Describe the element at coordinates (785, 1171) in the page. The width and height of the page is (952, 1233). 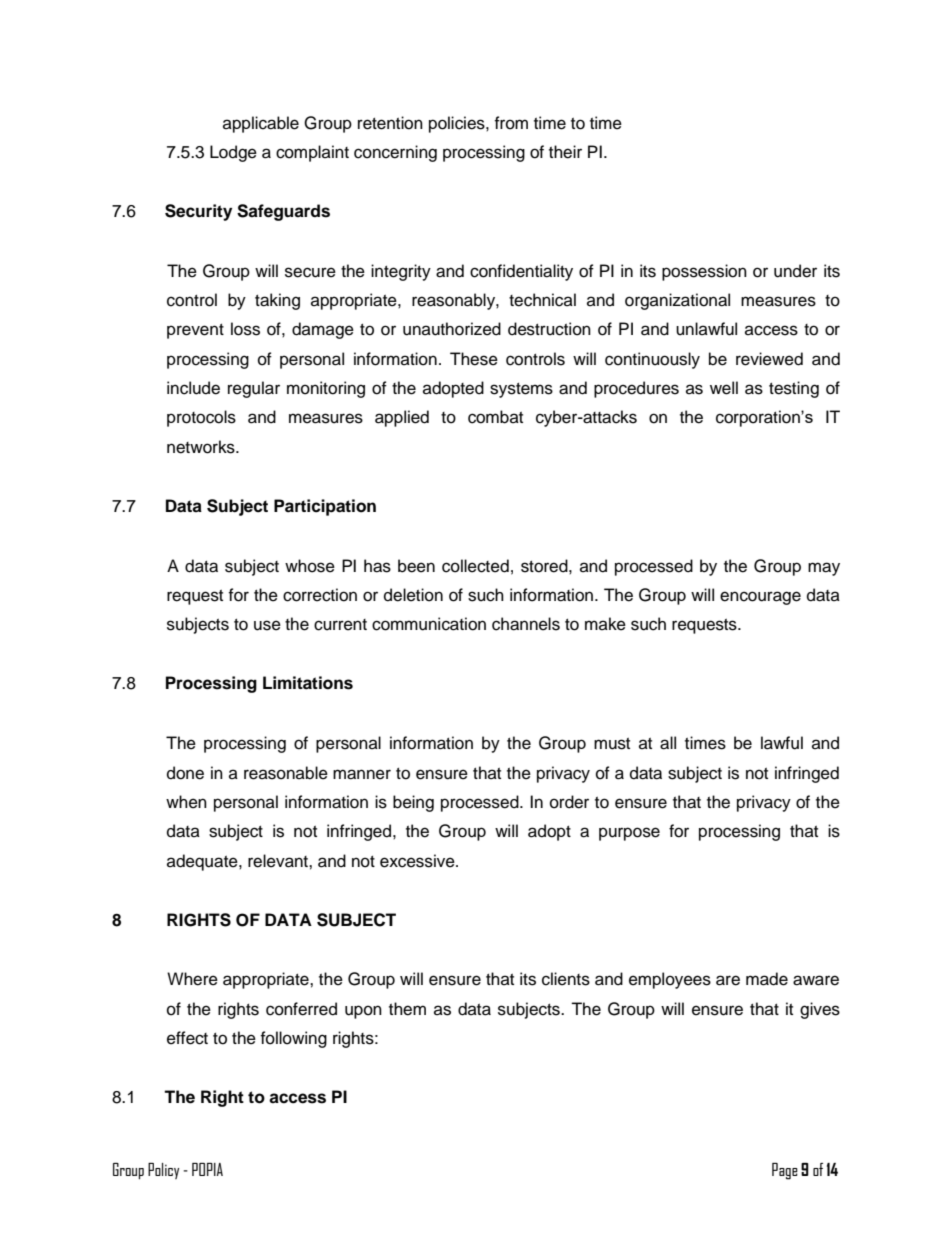
I see `Page` at that location.
